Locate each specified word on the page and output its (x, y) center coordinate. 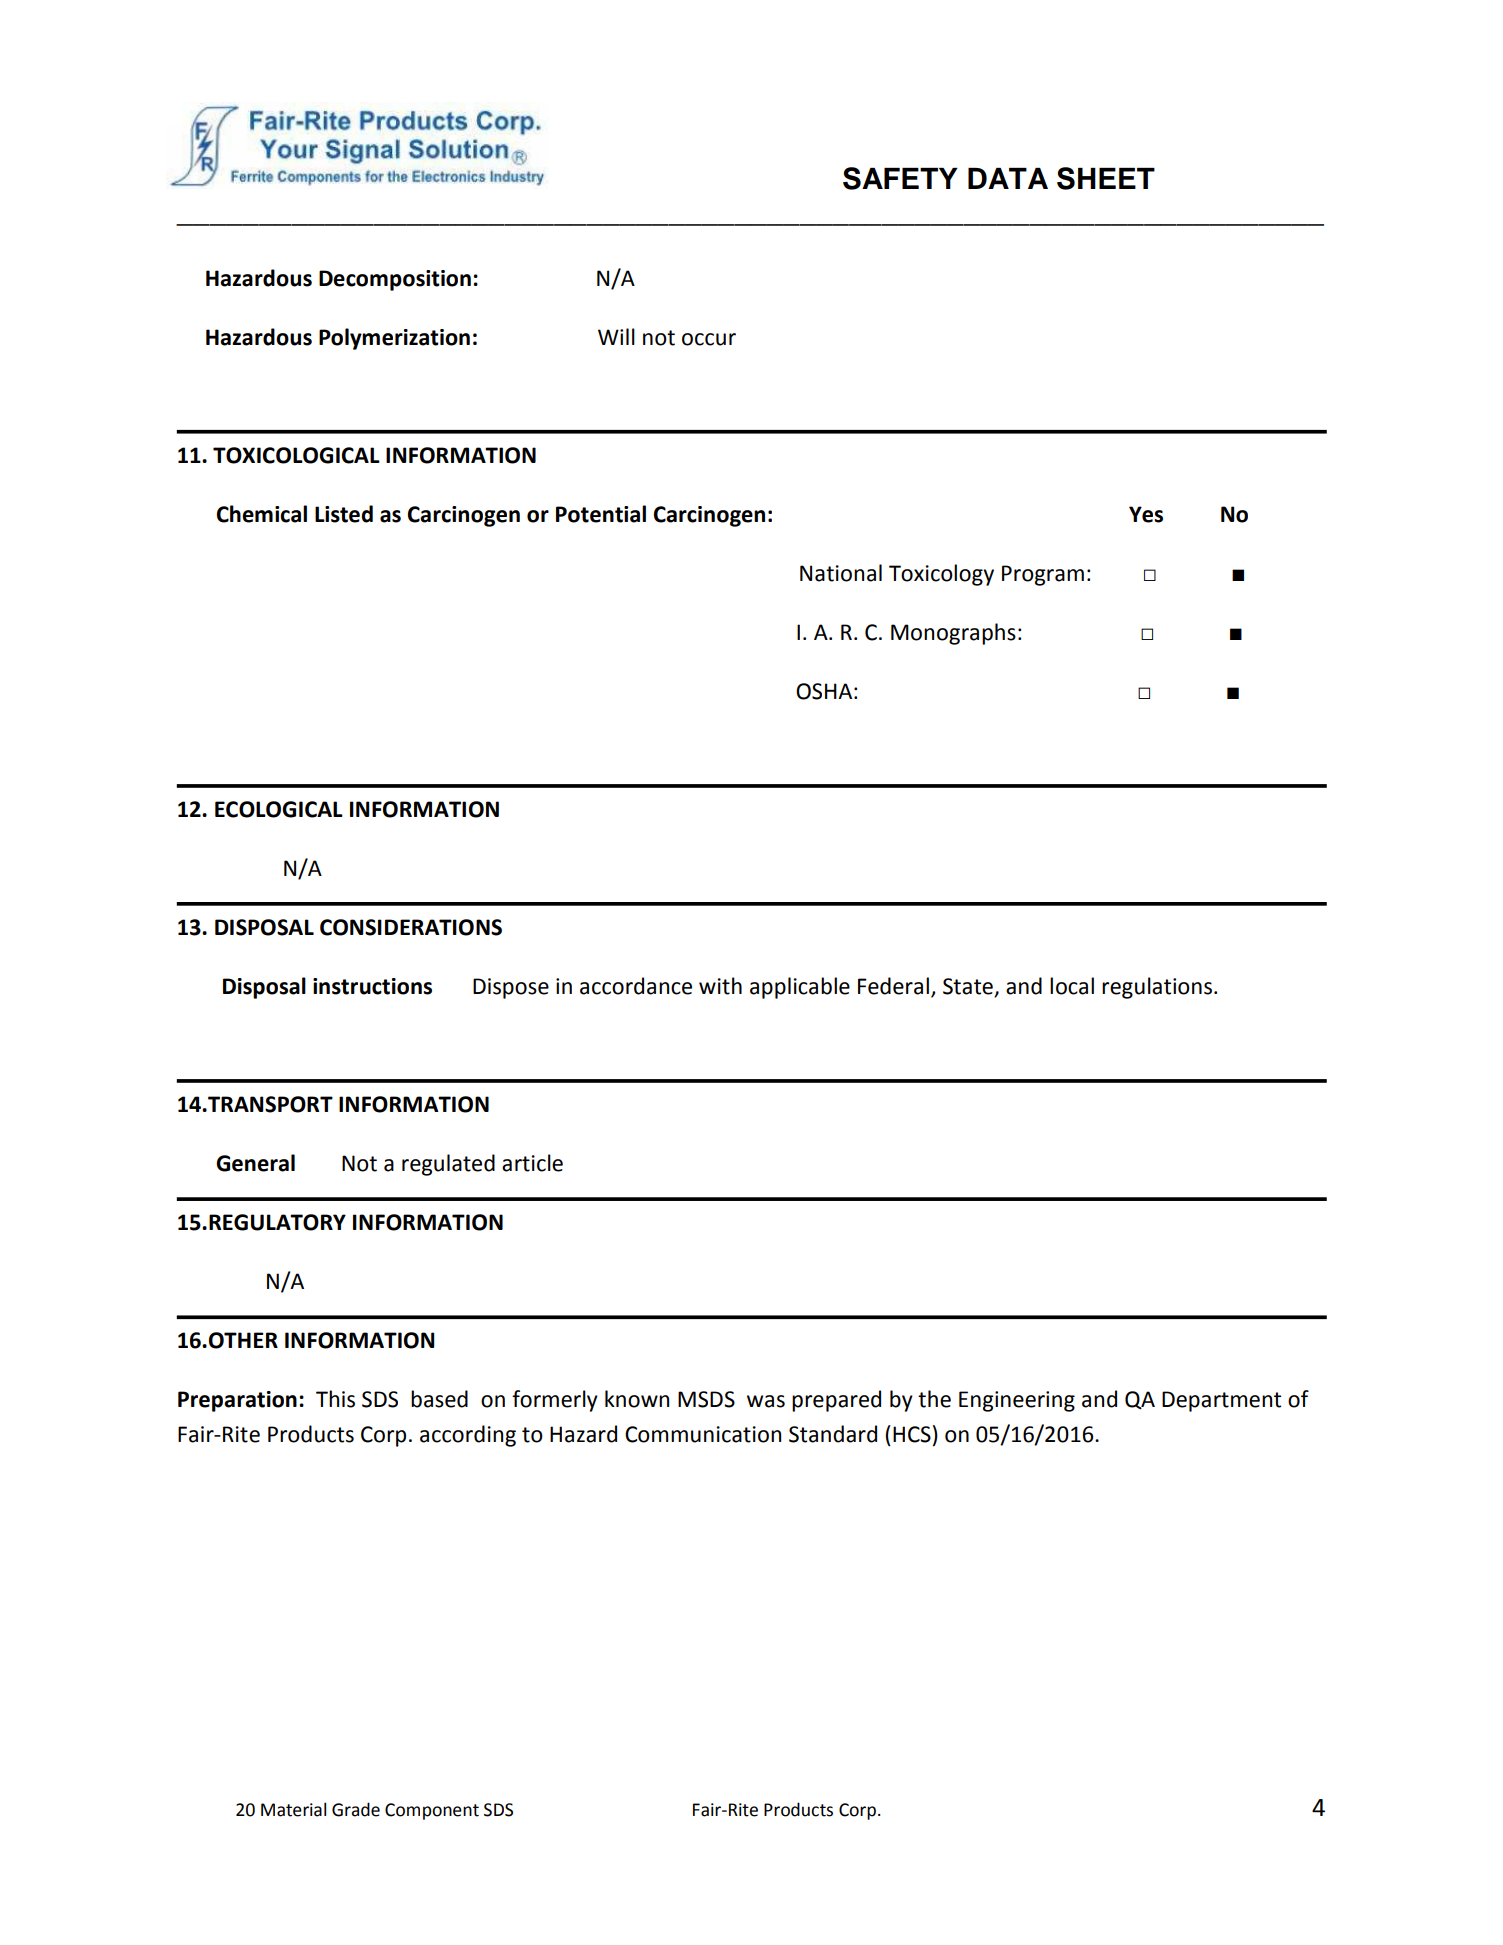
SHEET (1106, 178)
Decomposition (395, 280)
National (841, 573)
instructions (372, 986)
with (720, 986)
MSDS (706, 1399)
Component (432, 1811)
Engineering (1017, 1401)
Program (1043, 575)
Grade (356, 1809)
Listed (344, 514)
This (335, 1399)
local (1072, 986)
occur (709, 339)
